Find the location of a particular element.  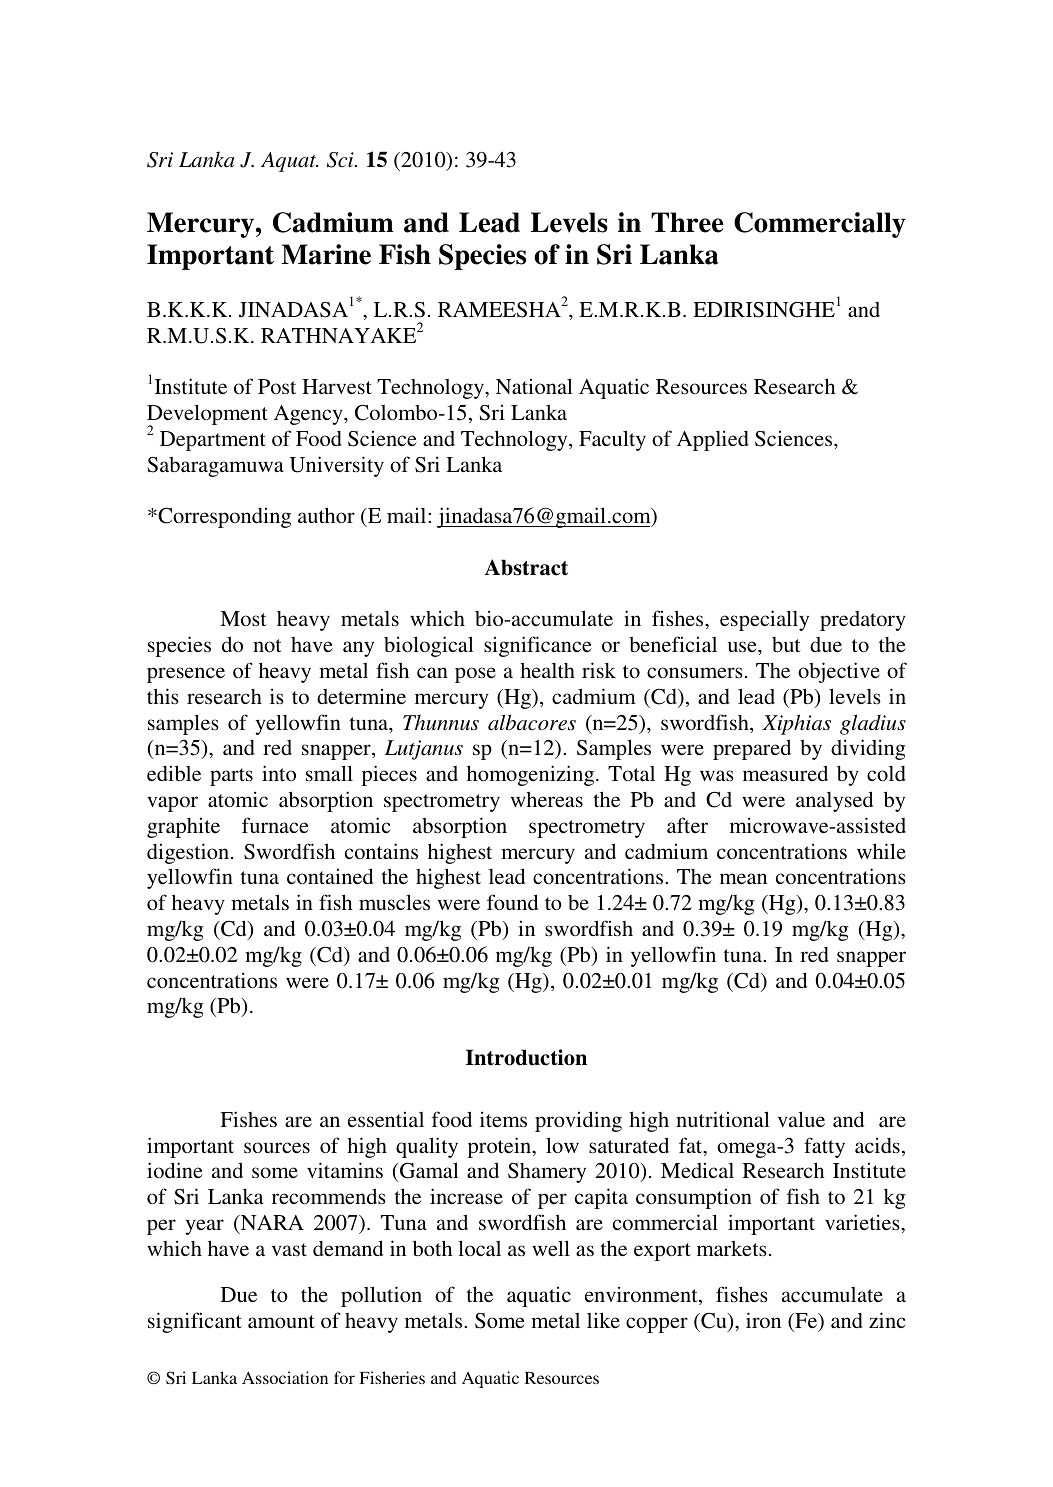

Marine is located at coordinates (326, 254).
